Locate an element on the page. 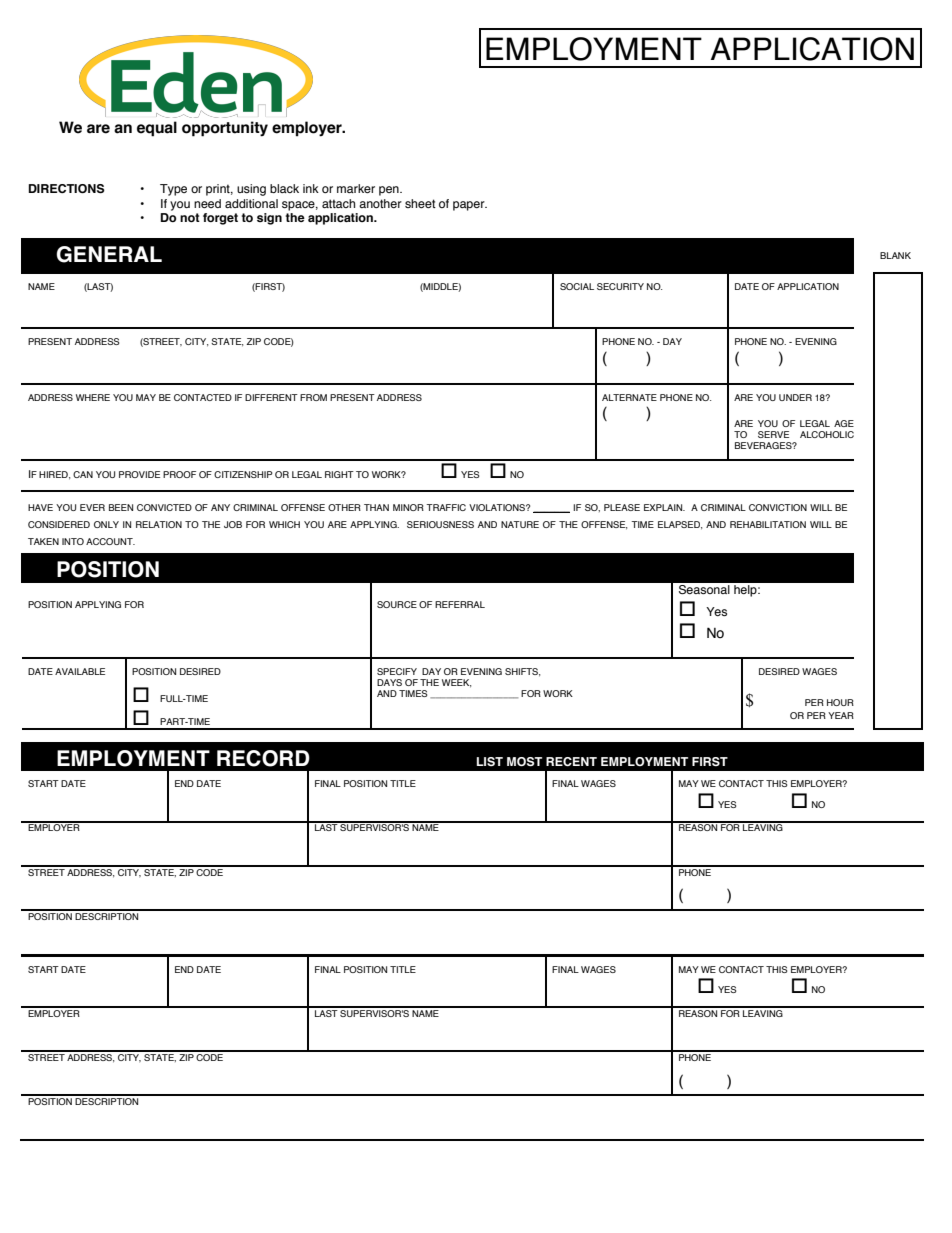 The image size is (952, 1233). SERVE is located at coordinates (773, 434).
